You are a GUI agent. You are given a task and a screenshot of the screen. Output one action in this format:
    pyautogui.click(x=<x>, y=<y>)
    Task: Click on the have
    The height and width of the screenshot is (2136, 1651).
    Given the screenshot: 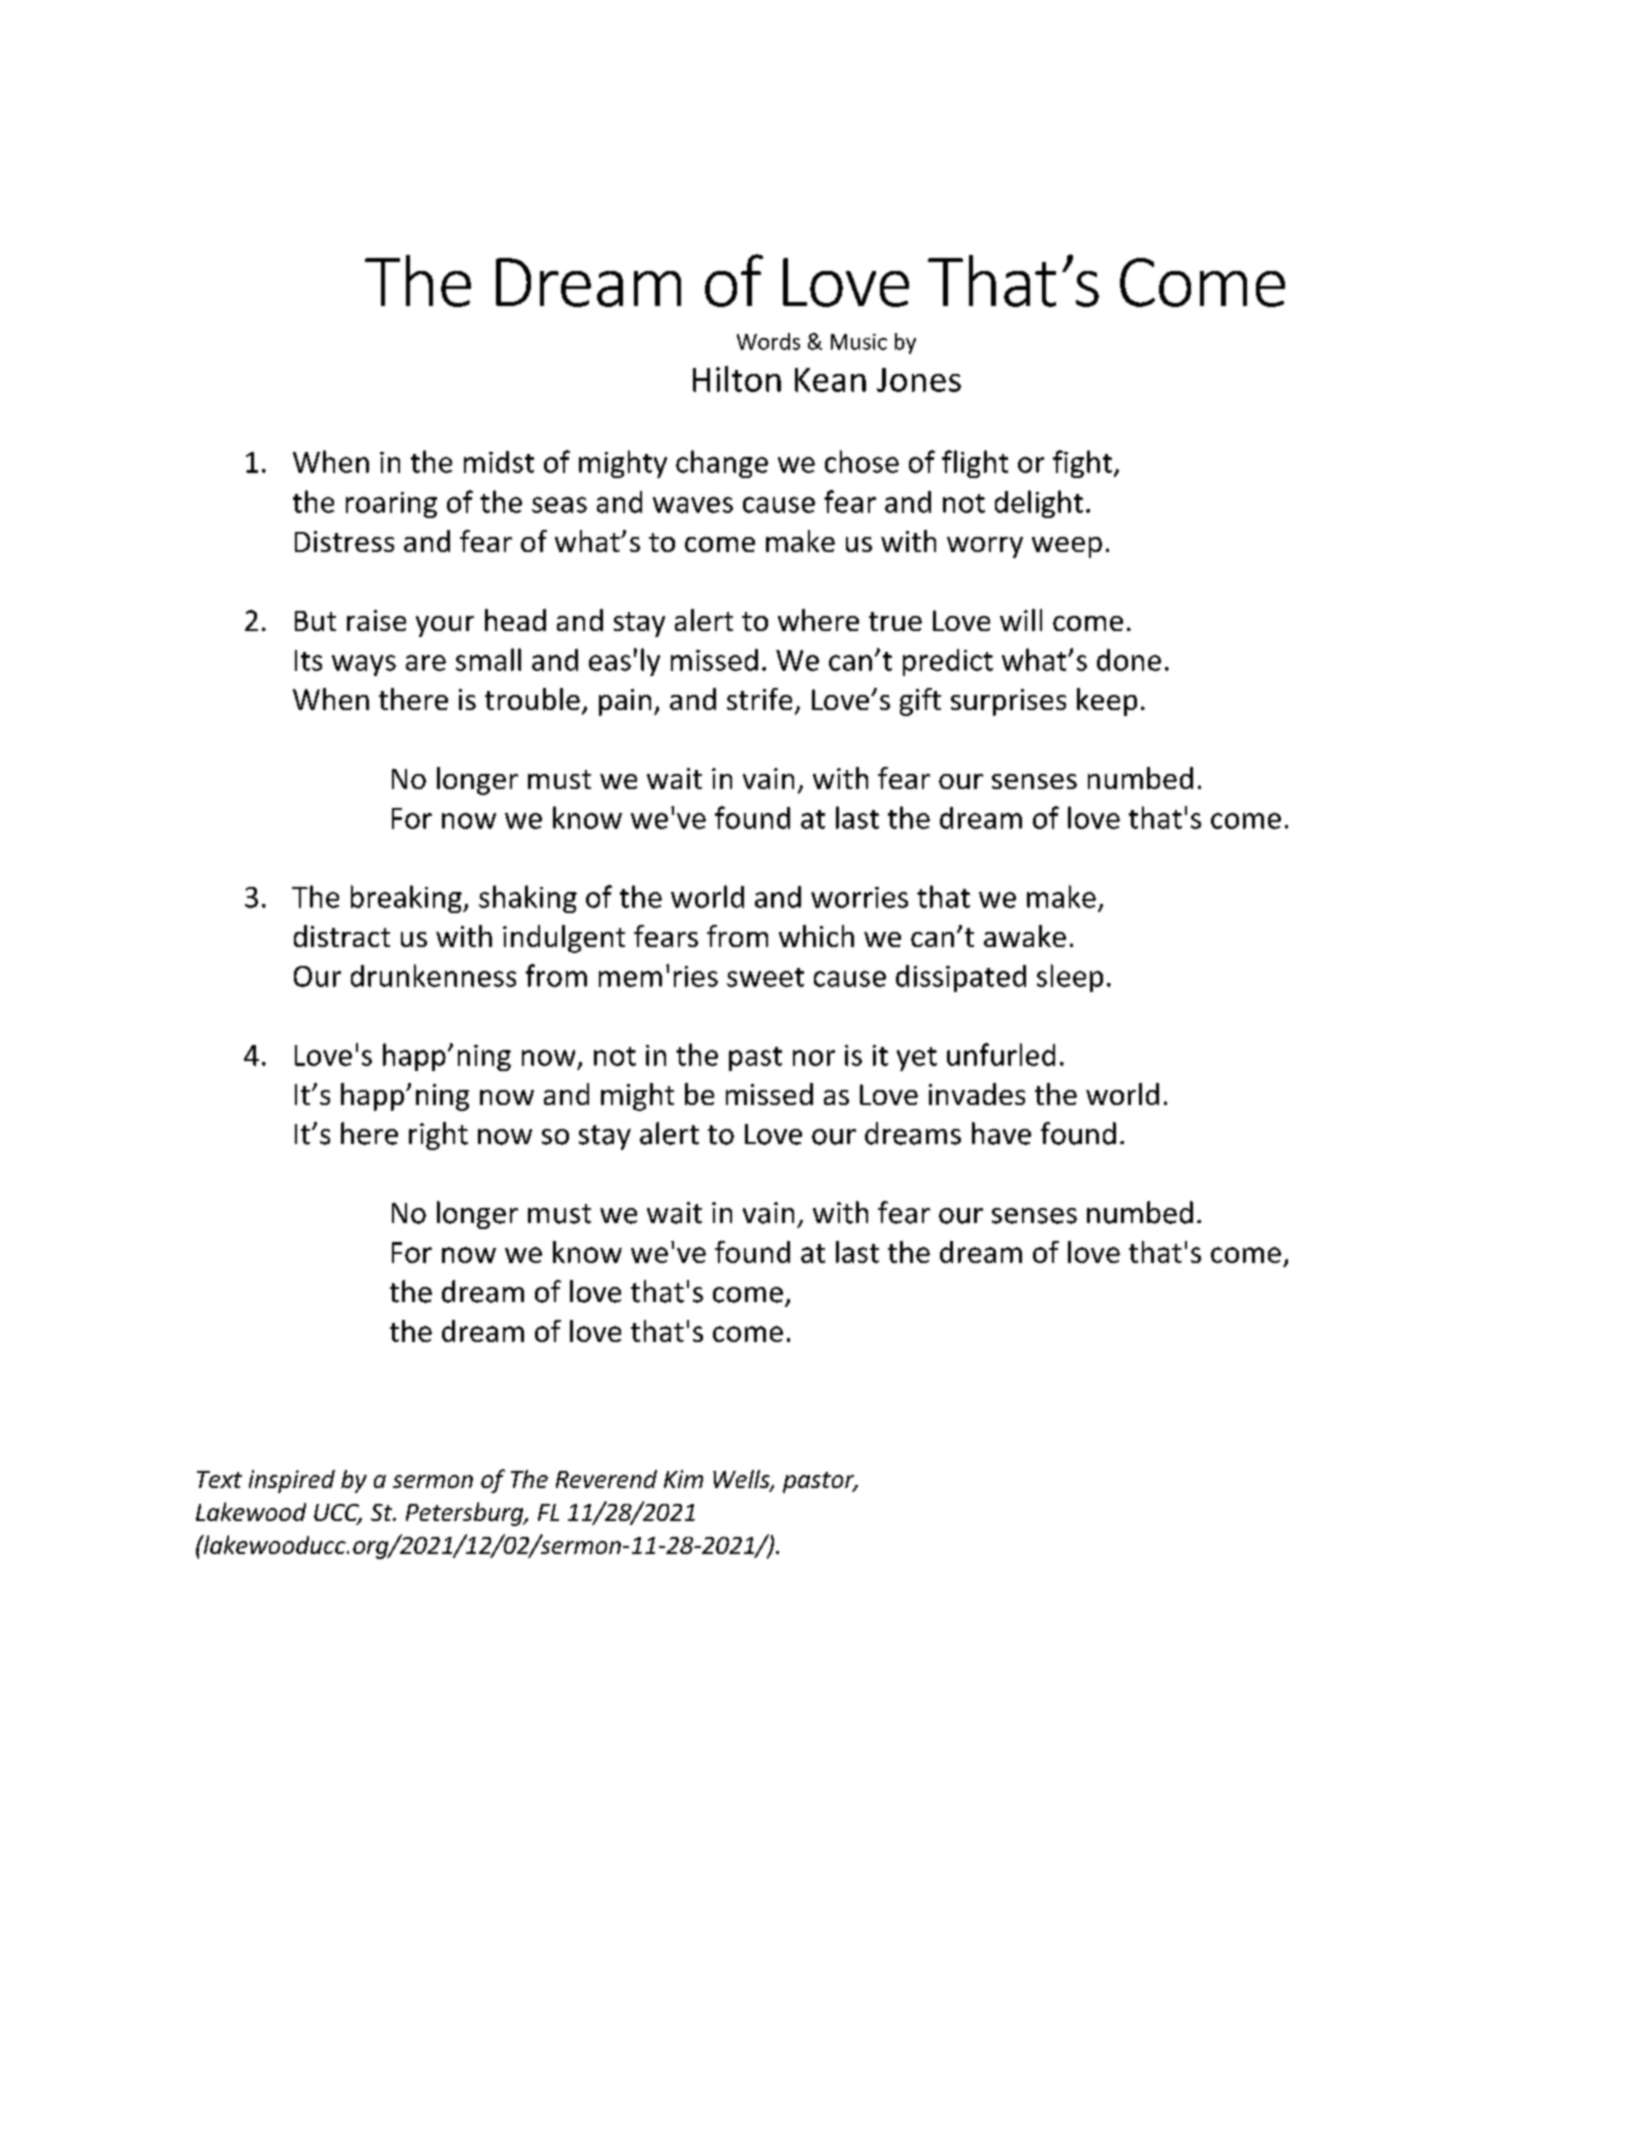 What is the action you would take?
    pyautogui.click(x=1001, y=1133)
